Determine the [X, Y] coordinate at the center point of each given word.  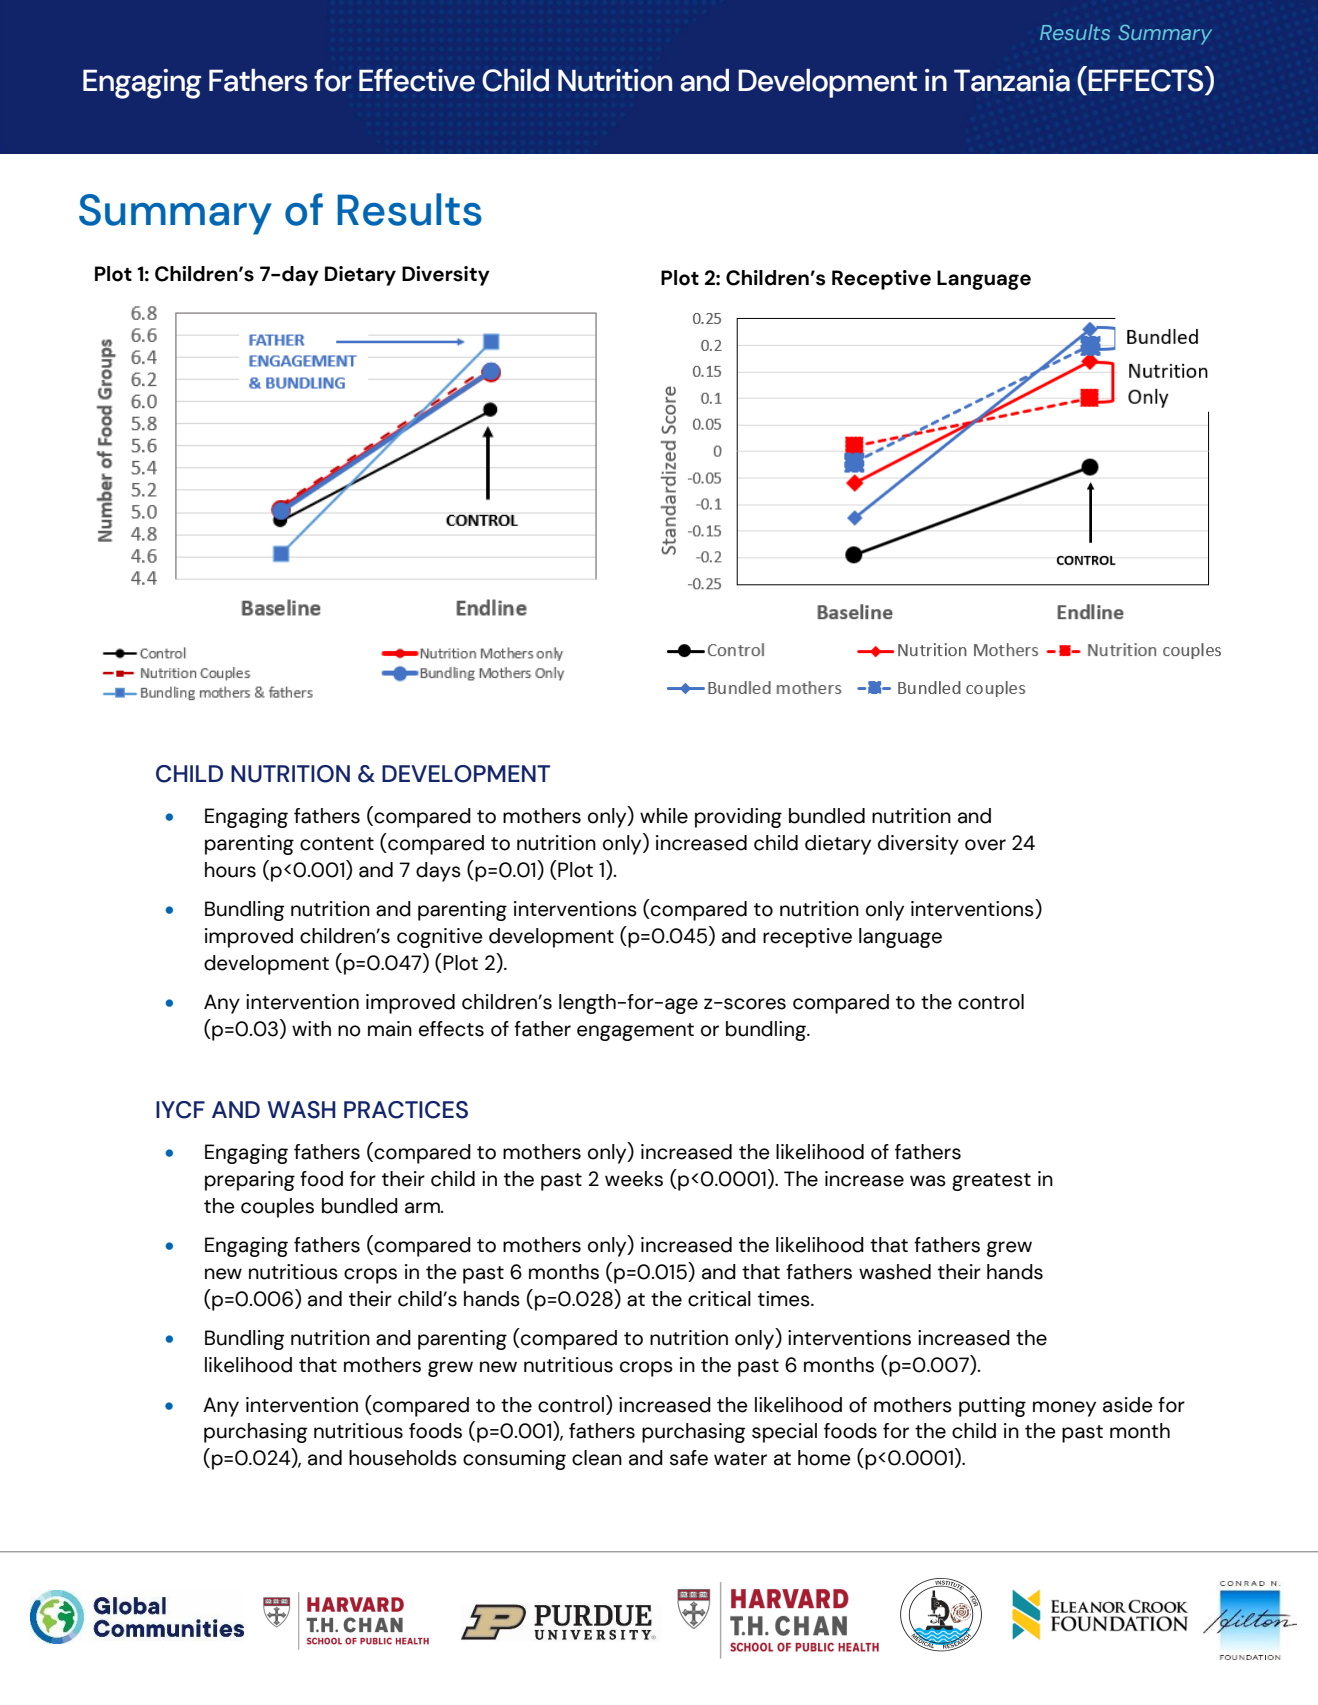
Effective [417, 80]
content [337, 844]
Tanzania [1012, 80]
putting [992, 1407]
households [403, 1458]
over [985, 845]
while [664, 816]
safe [689, 1458]
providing [738, 818]
